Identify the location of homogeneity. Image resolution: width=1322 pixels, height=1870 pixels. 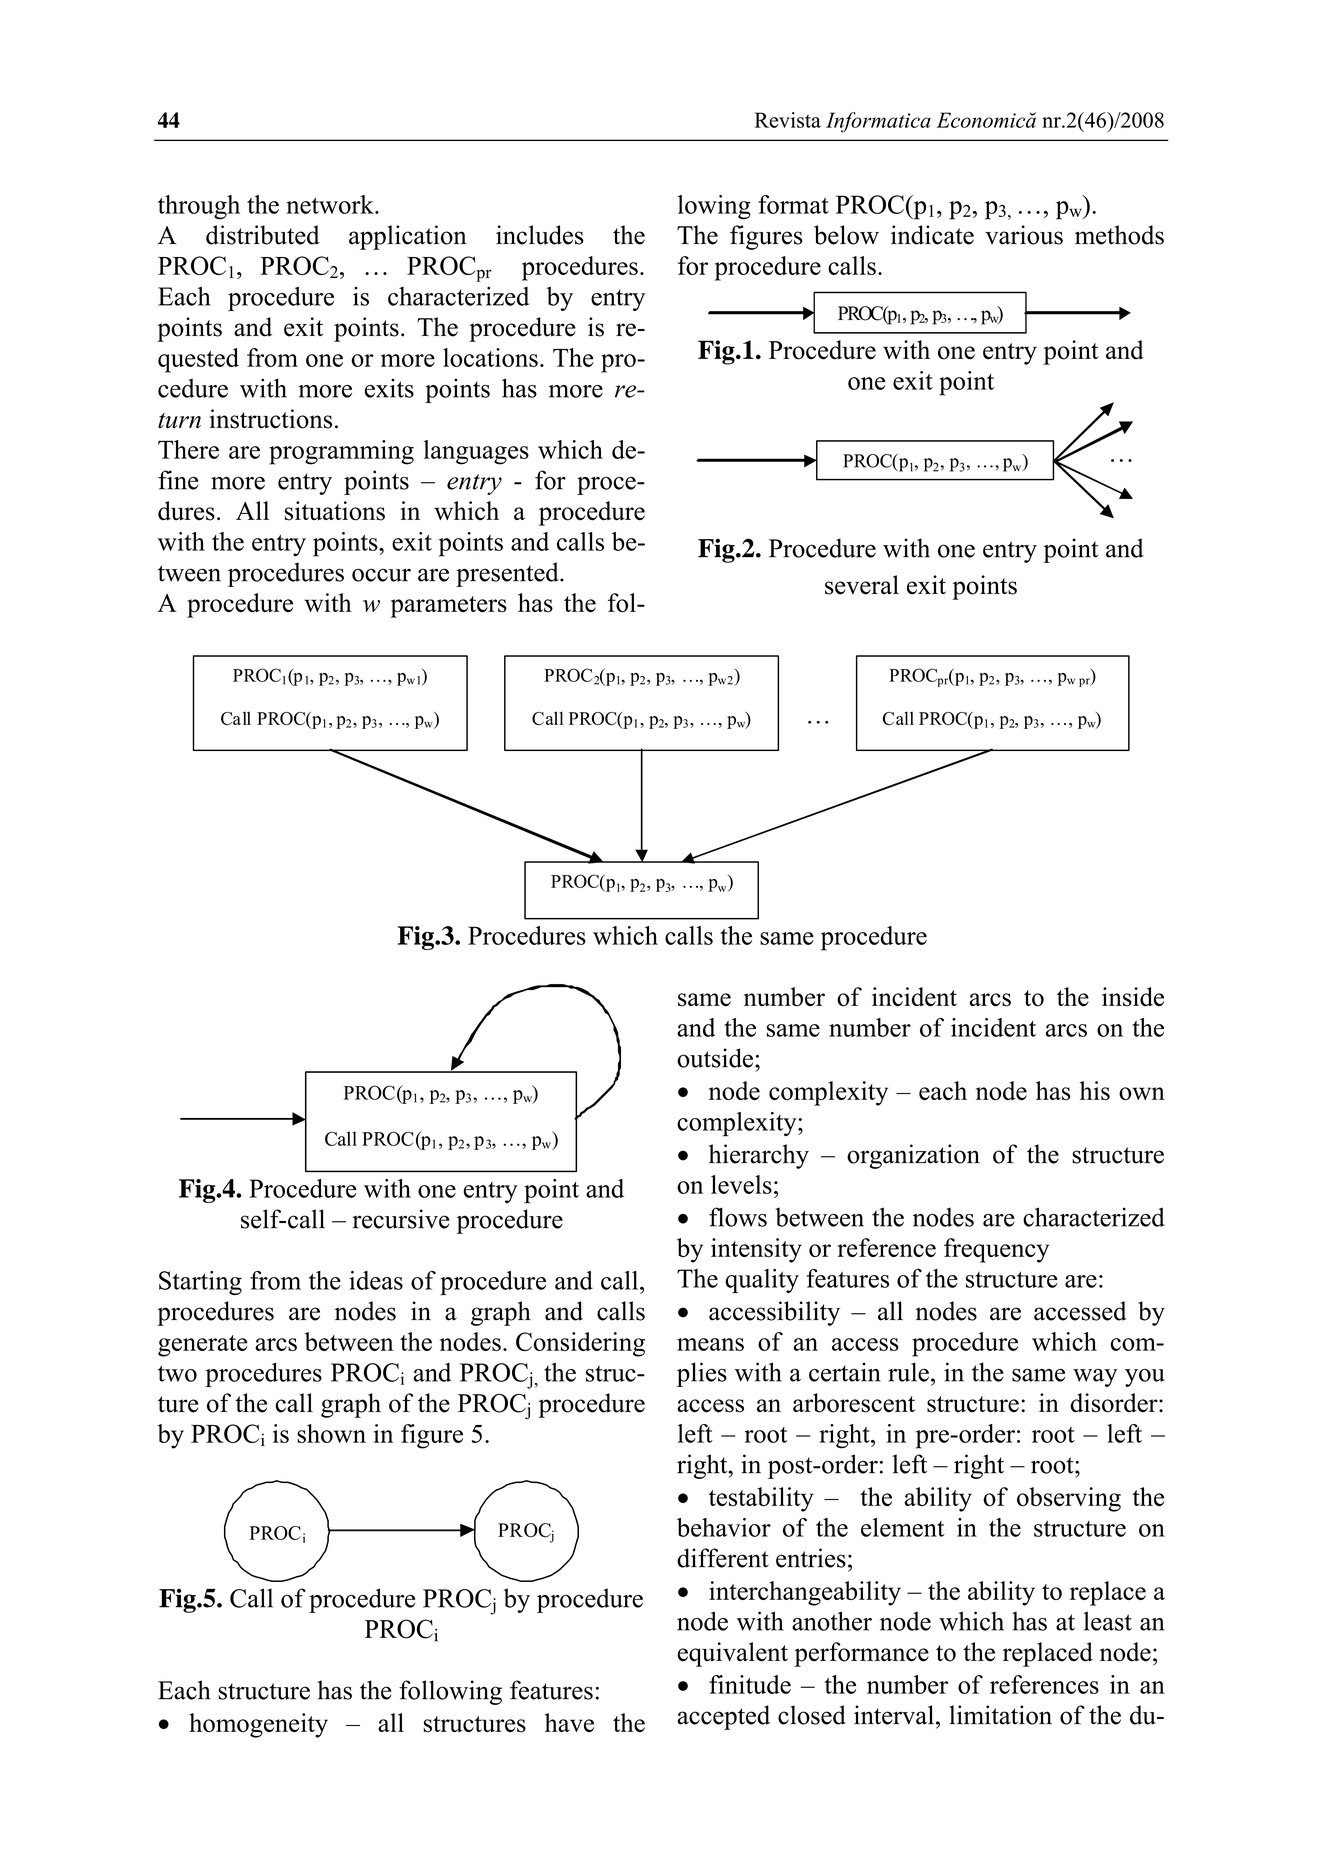
(258, 1725).
